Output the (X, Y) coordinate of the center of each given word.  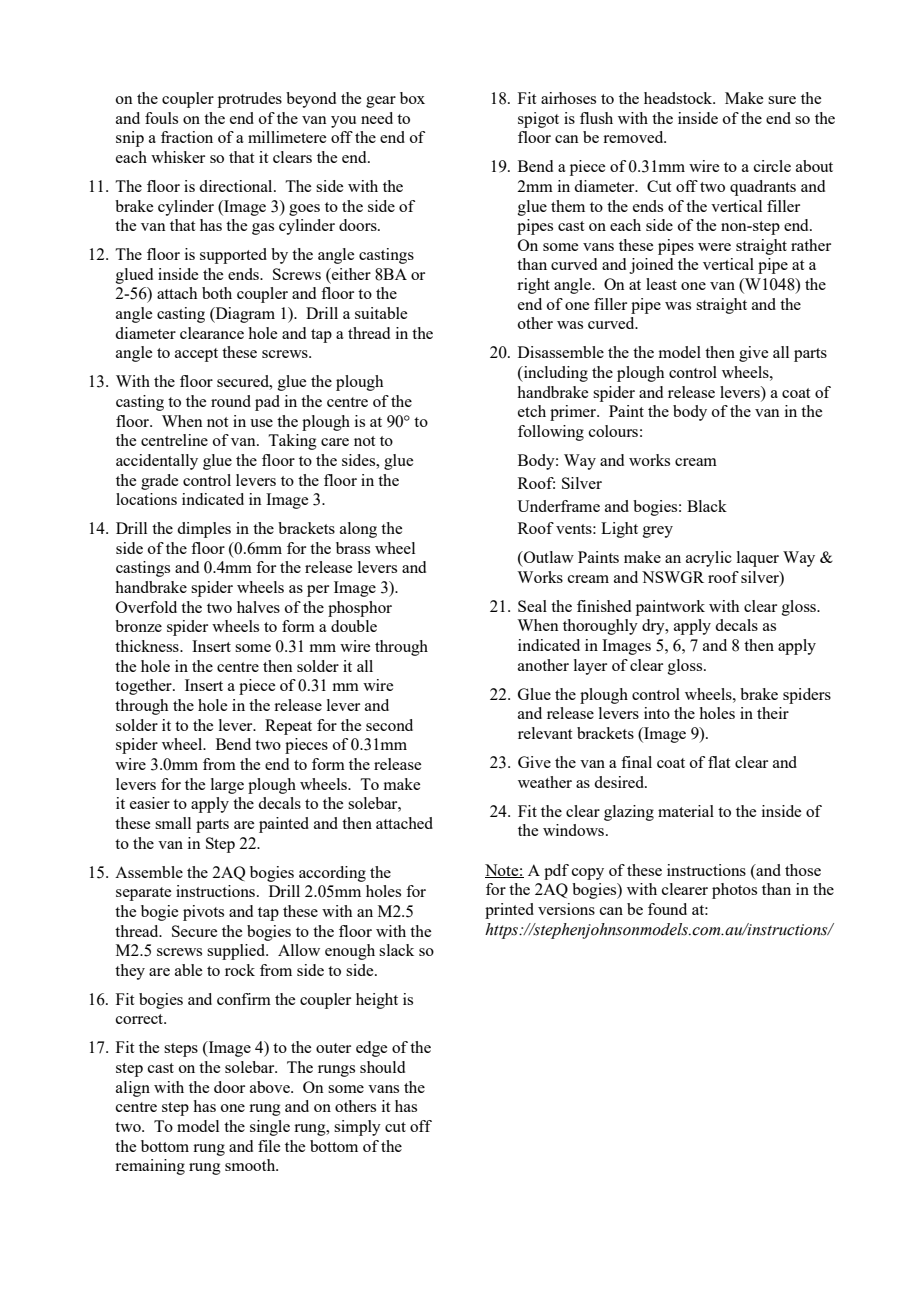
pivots (203, 913)
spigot (538, 120)
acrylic (709, 559)
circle (772, 166)
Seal (532, 606)
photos (734, 891)
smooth (251, 1165)
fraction (187, 137)
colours (613, 431)
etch (532, 411)
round (231, 401)
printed (509, 911)
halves (258, 607)
